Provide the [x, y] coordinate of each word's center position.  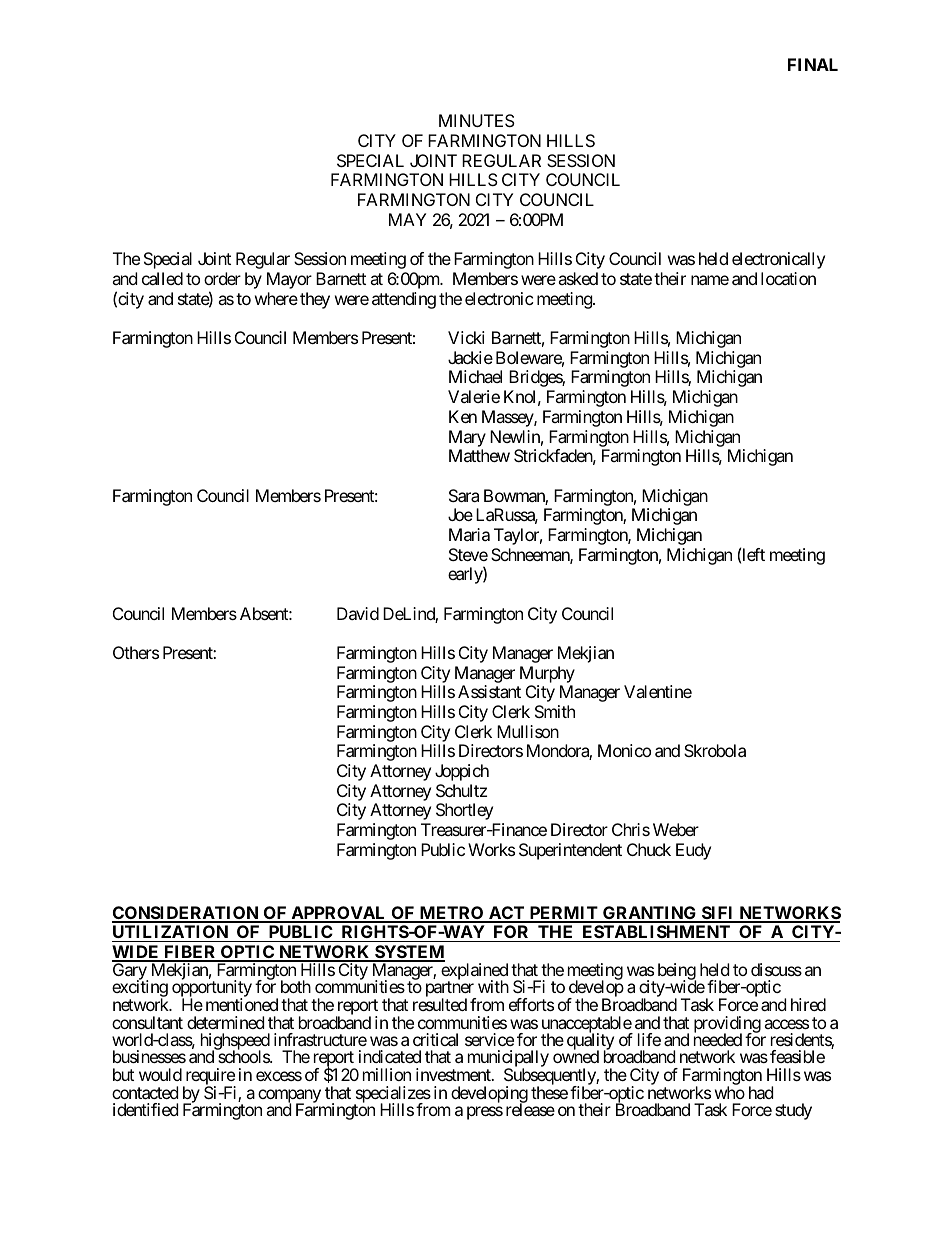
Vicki [466, 337]
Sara [464, 495]
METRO [451, 914]
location [788, 278]
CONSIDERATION [186, 914]
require [209, 1078]
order [222, 278]
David [358, 613]
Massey [508, 418]
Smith [555, 711]
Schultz [461, 790]
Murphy [547, 674]
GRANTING [650, 914]
